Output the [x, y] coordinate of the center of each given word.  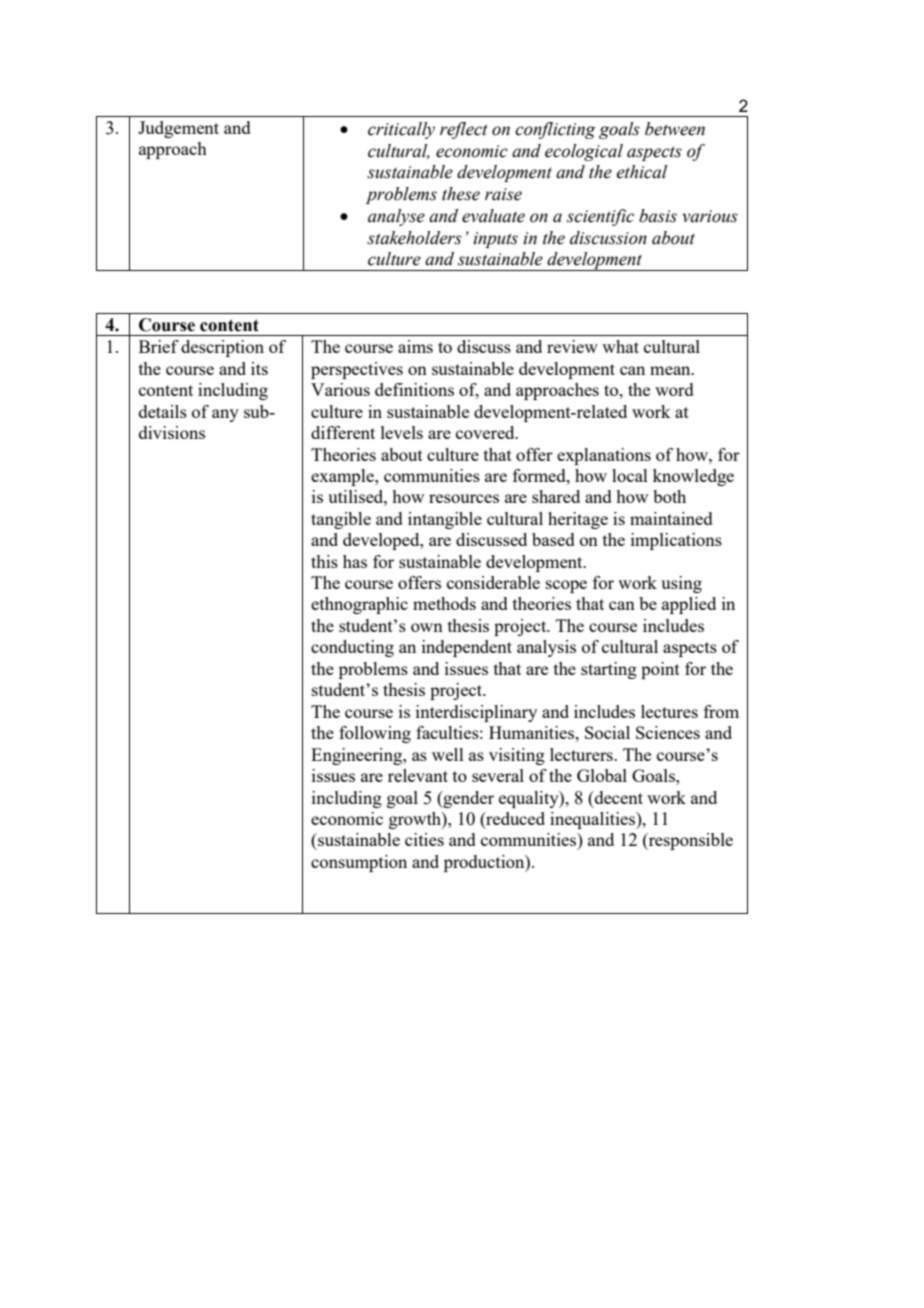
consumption [359, 863]
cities [424, 839]
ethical [641, 172]
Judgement [178, 129]
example [343, 477]
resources [464, 498]
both [669, 496]
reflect [464, 130]
